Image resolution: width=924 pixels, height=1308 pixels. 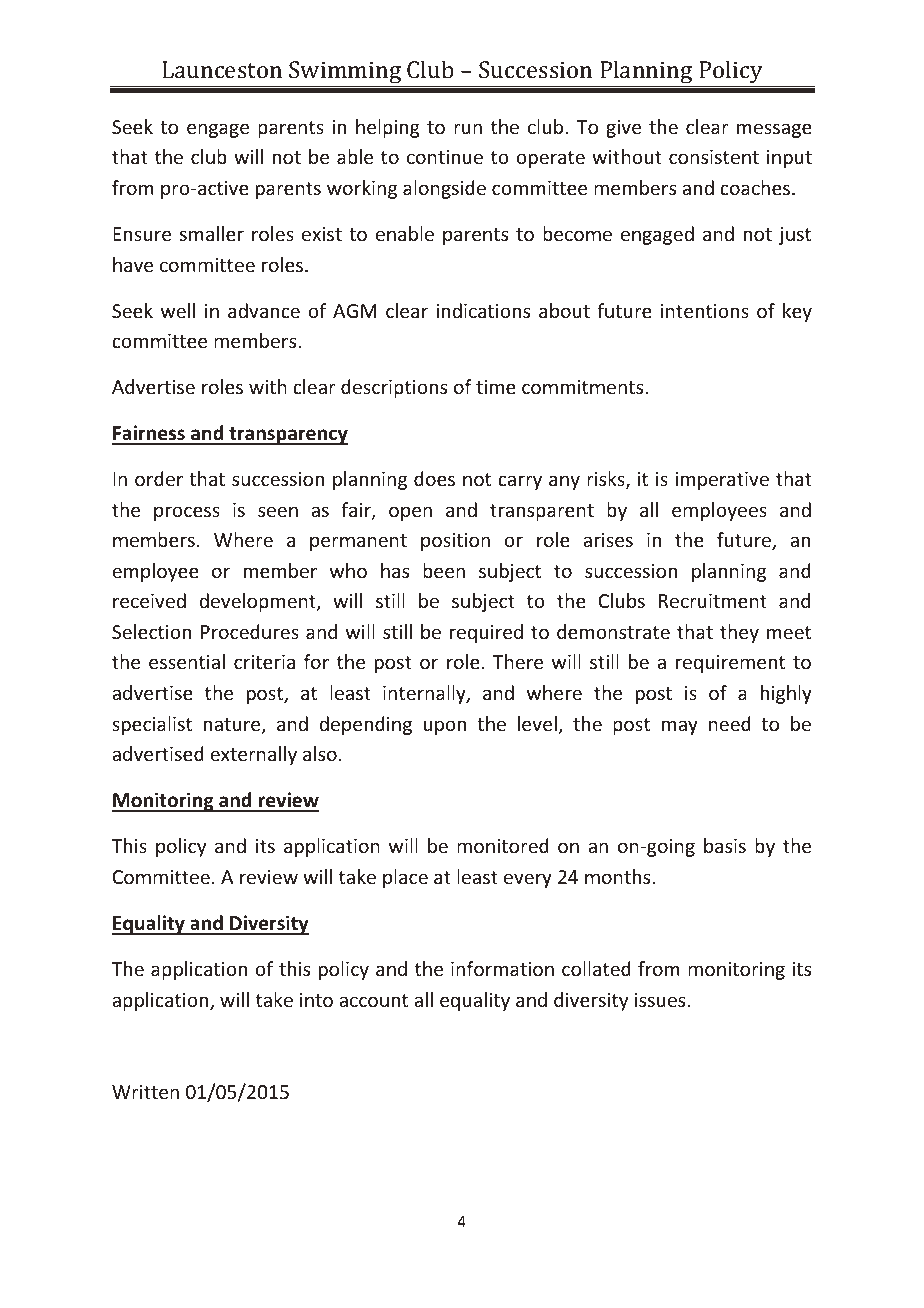 What do you see at coordinates (373, 1000) in the image?
I see `account` at bounding box center [373, 1000].
